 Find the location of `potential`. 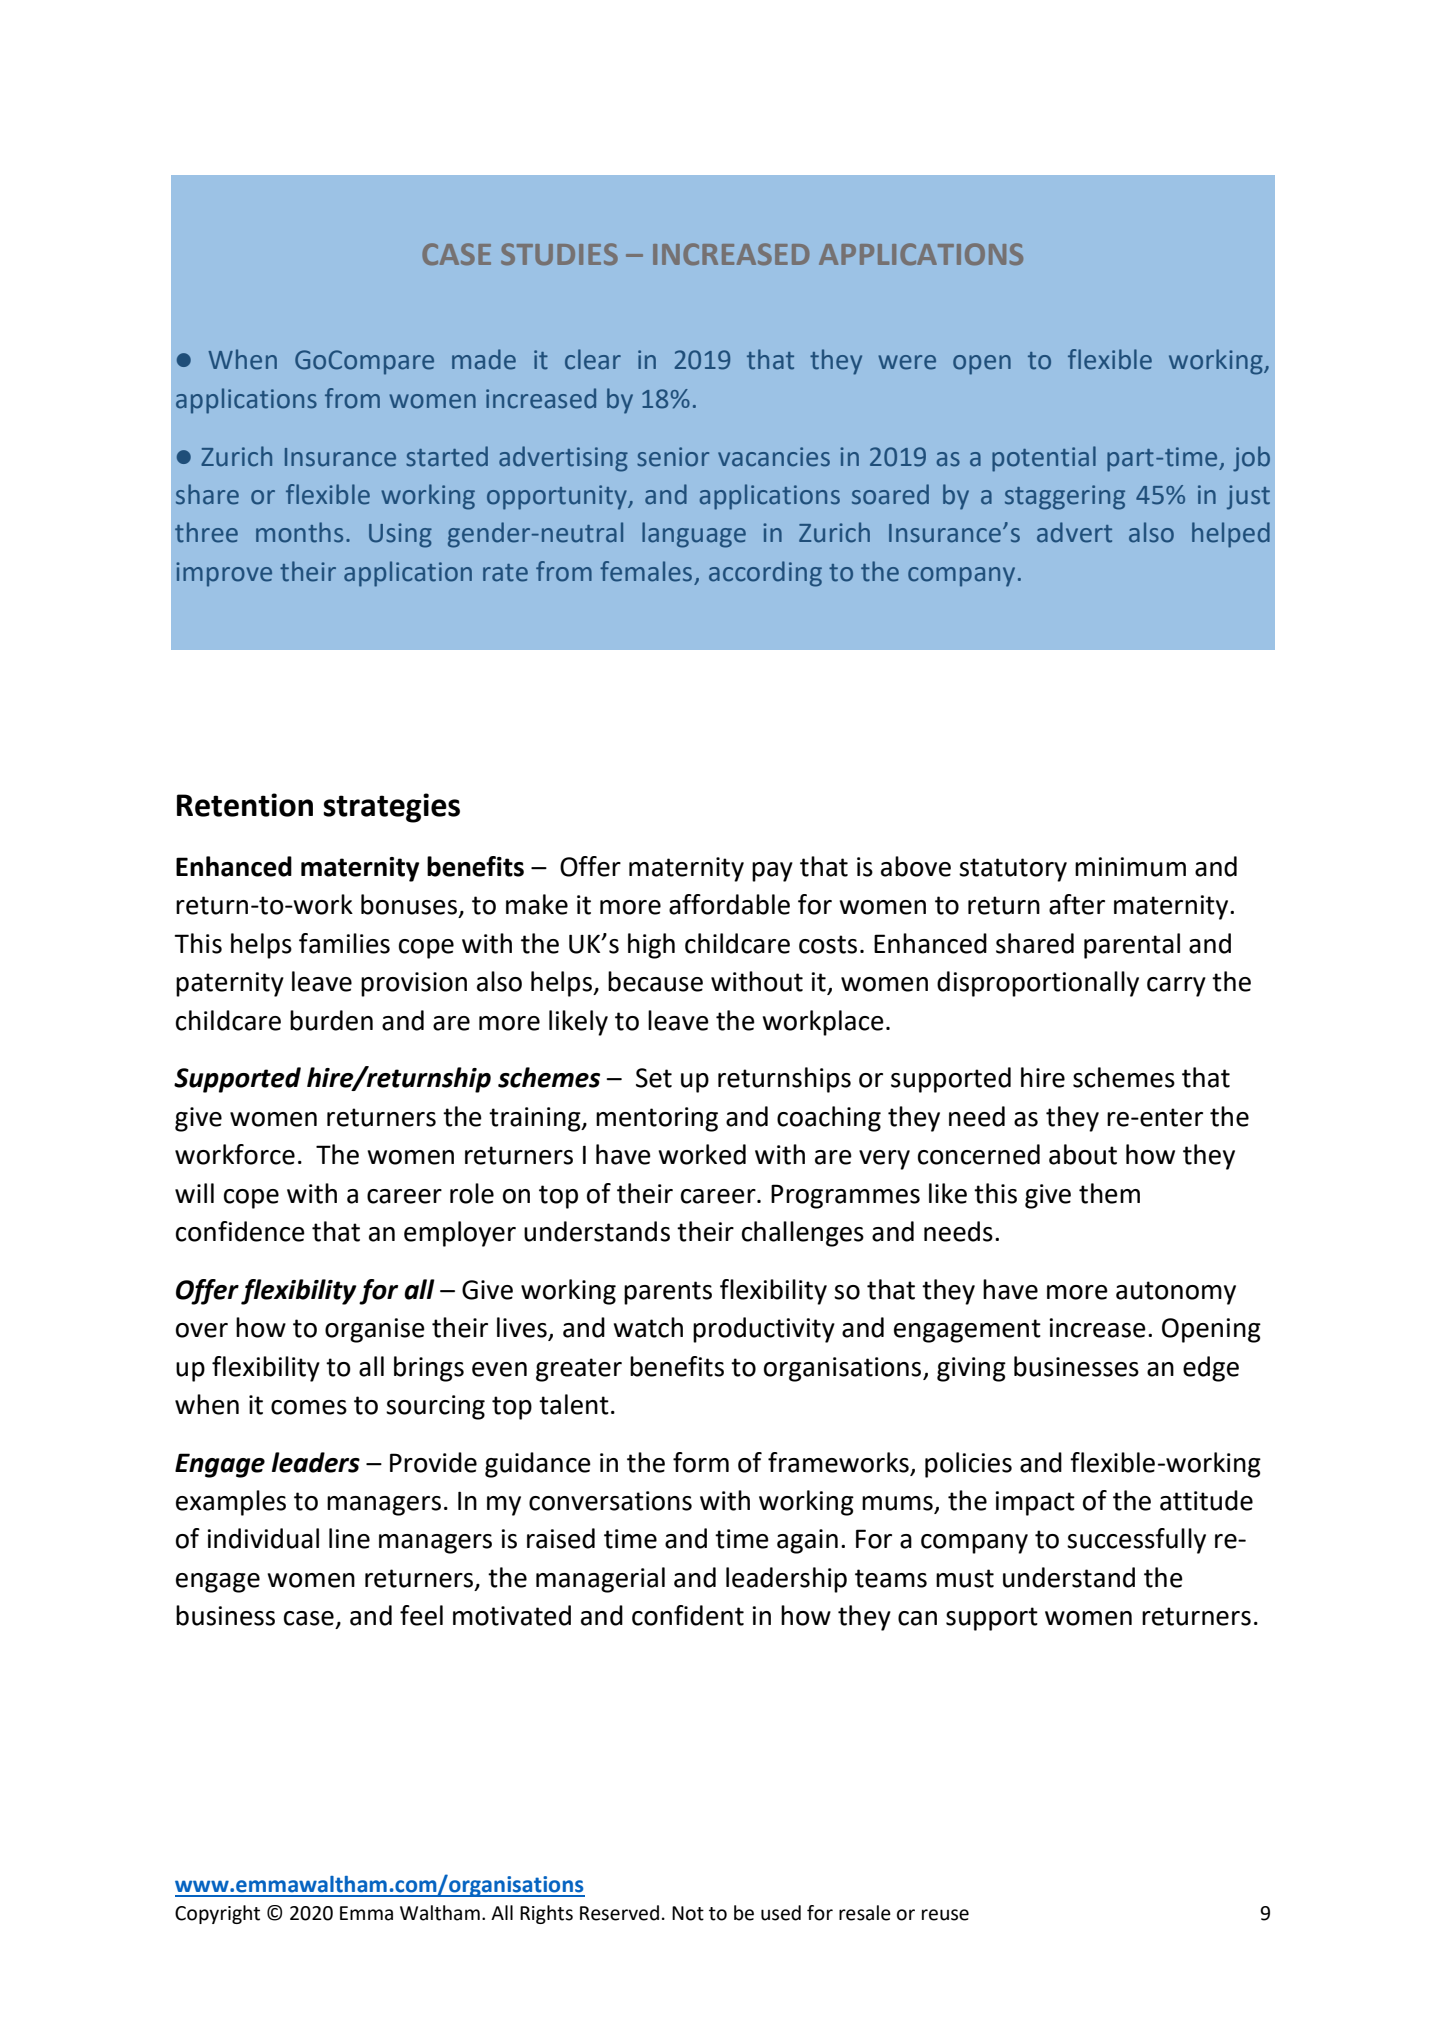

potential is located at coordinates (1044, 459).
